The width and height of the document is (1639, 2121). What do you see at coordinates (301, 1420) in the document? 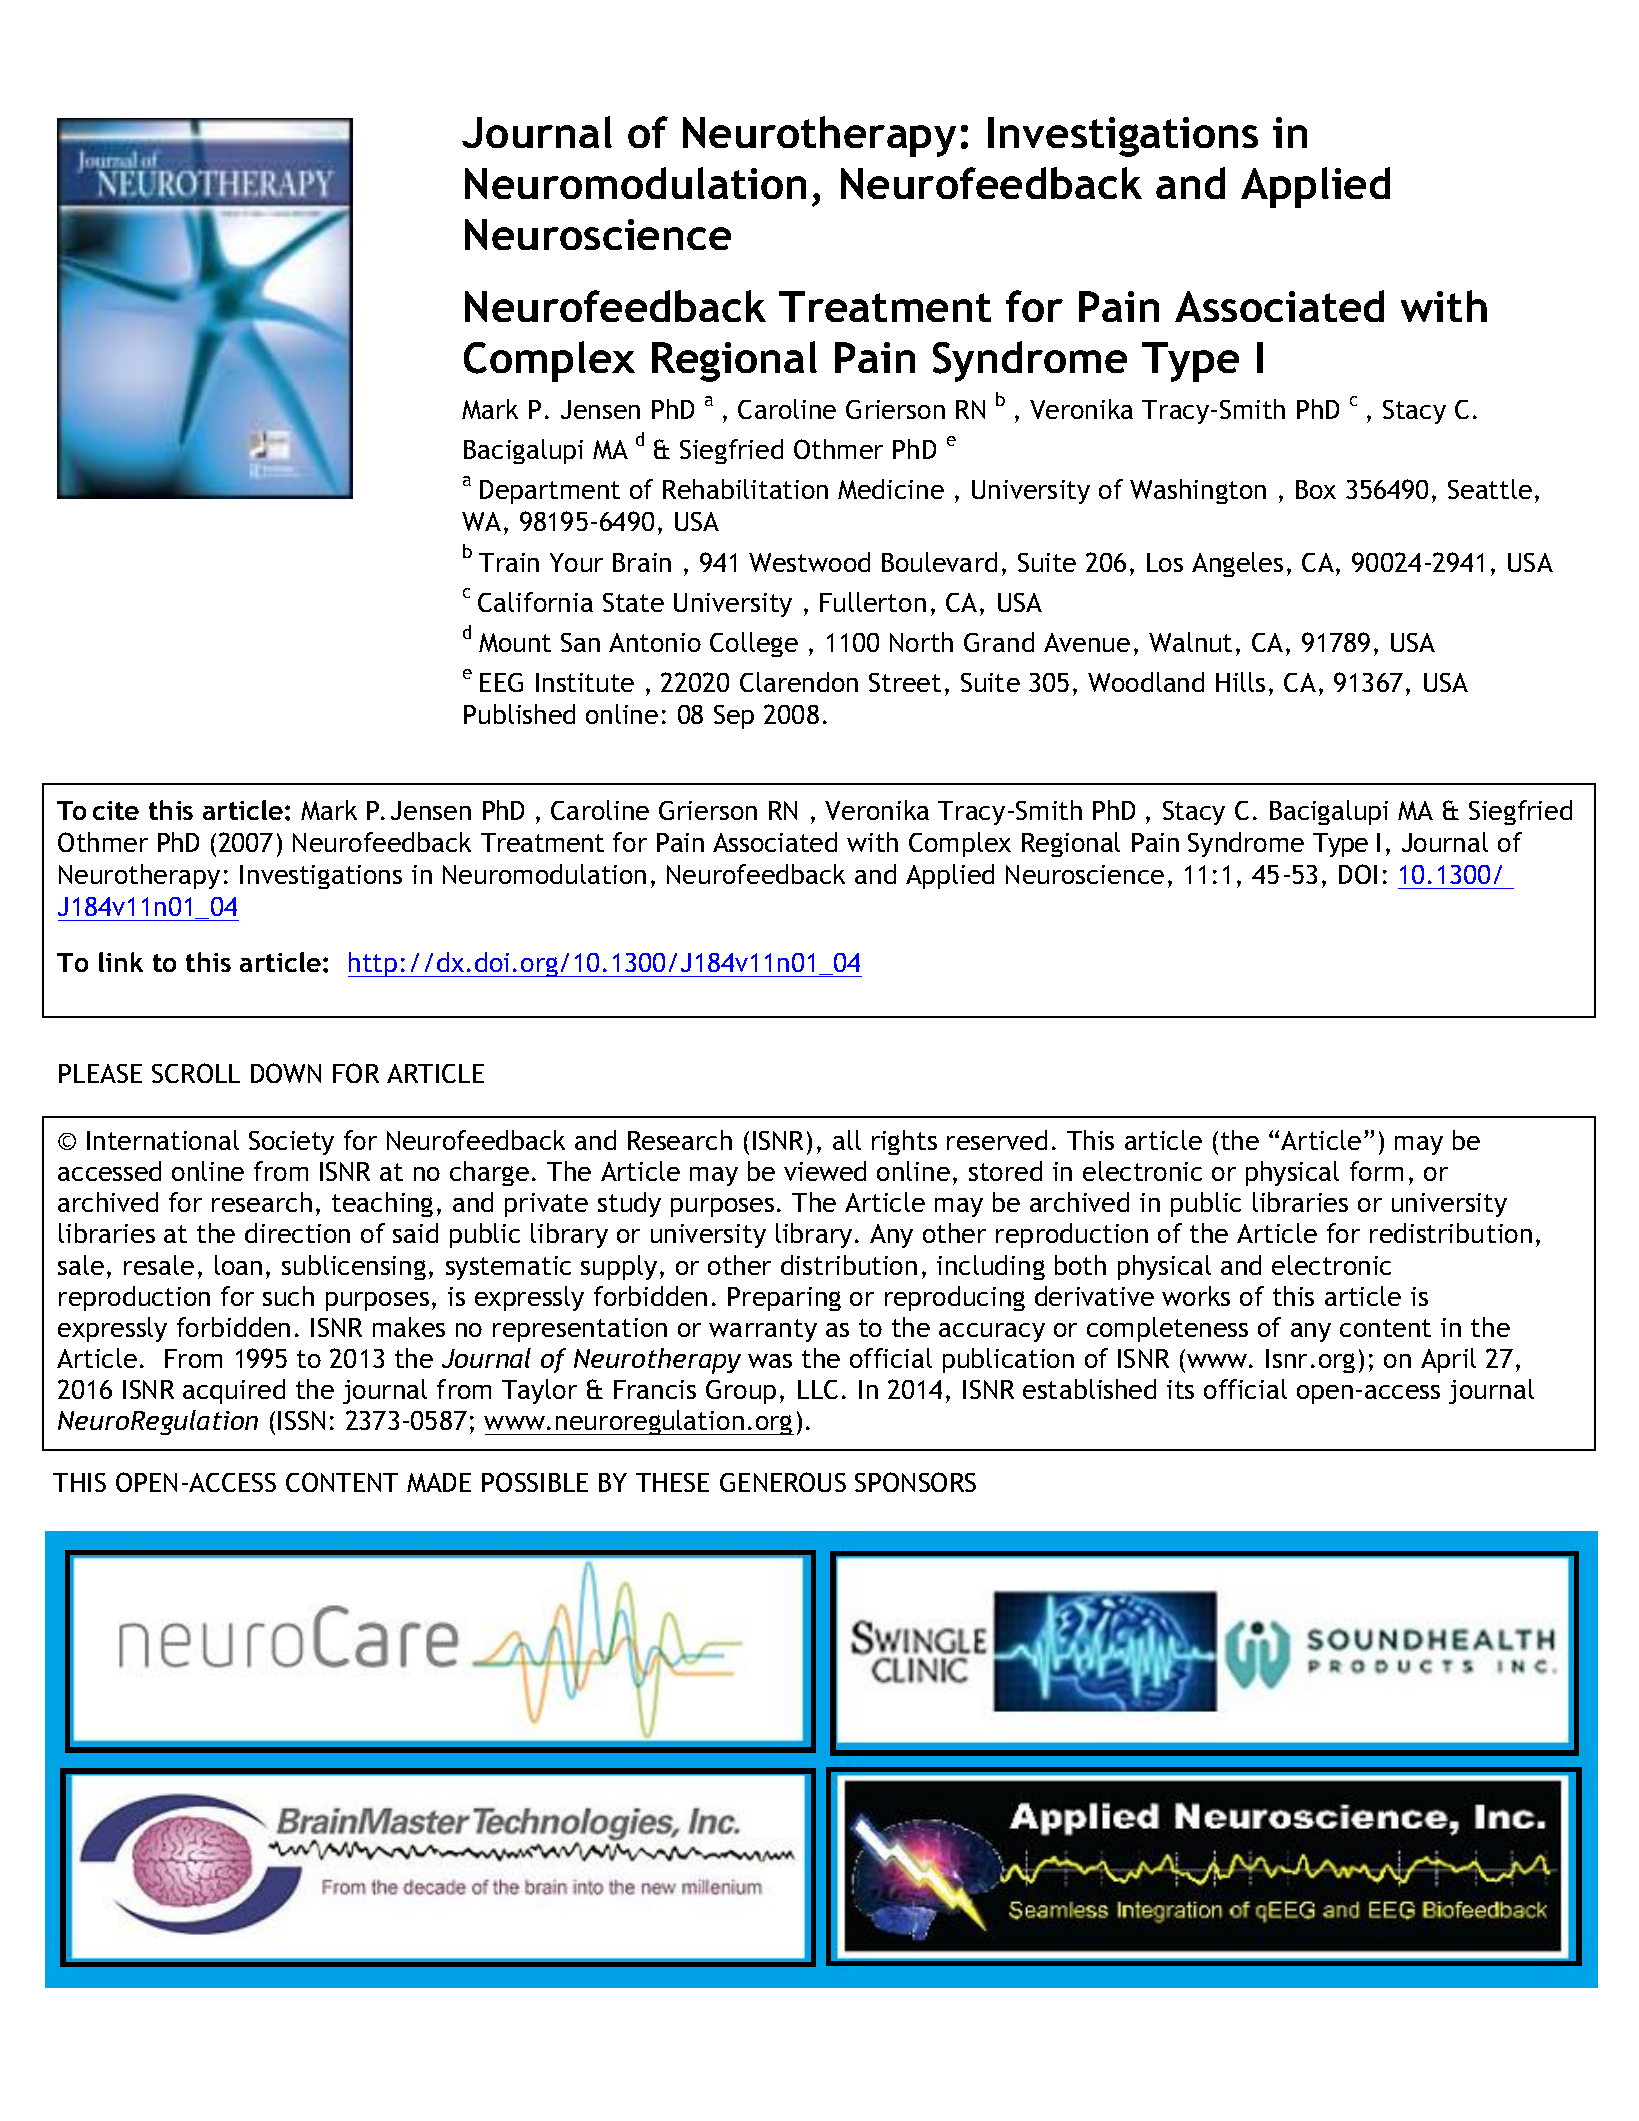
I see `ISSN` at bounding box center [301, 1420].
